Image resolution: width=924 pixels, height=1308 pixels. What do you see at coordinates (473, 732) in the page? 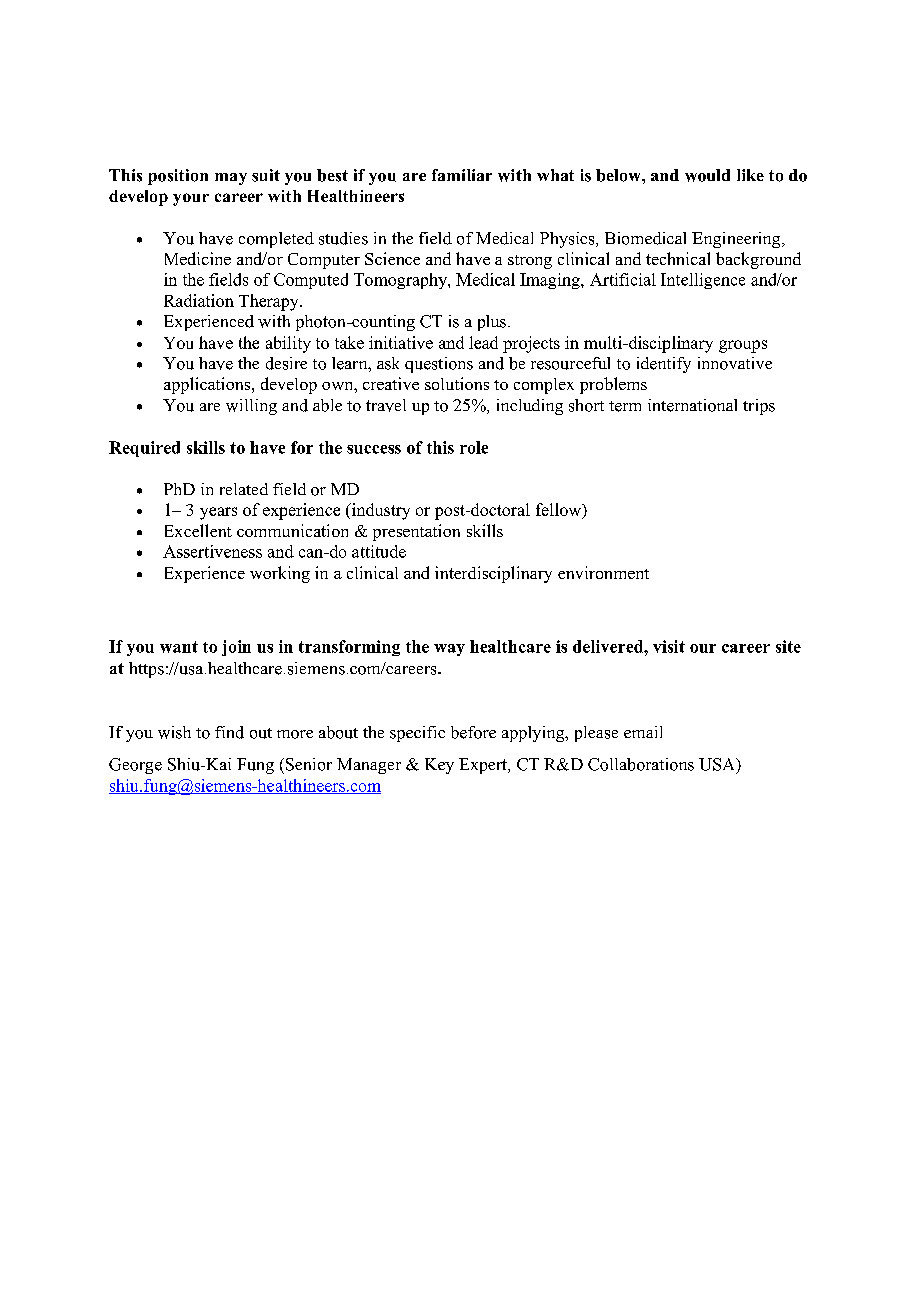
I see `before` at bounding box center [473, 732].
